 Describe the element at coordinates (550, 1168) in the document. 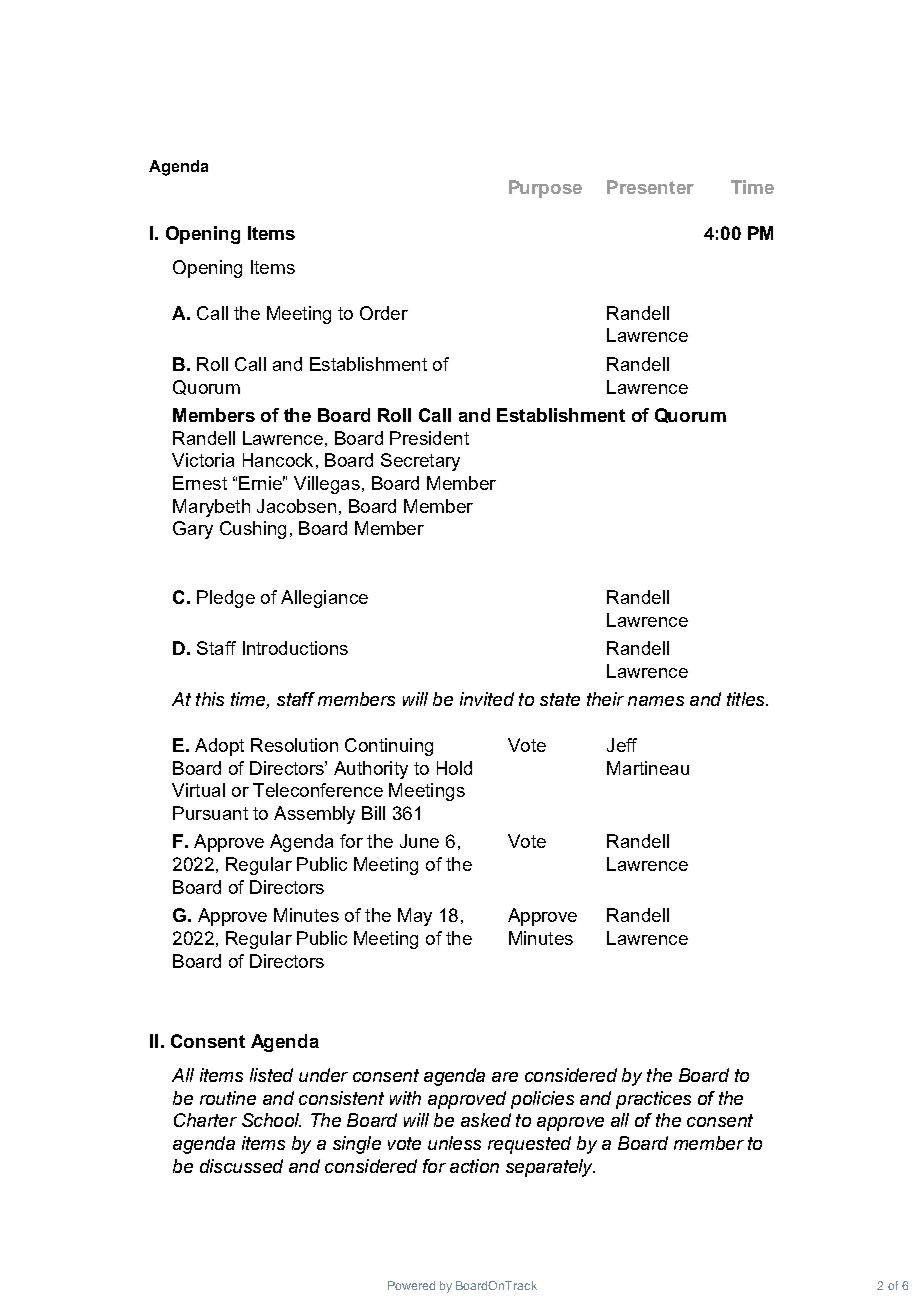

I see `separately` at that location.
